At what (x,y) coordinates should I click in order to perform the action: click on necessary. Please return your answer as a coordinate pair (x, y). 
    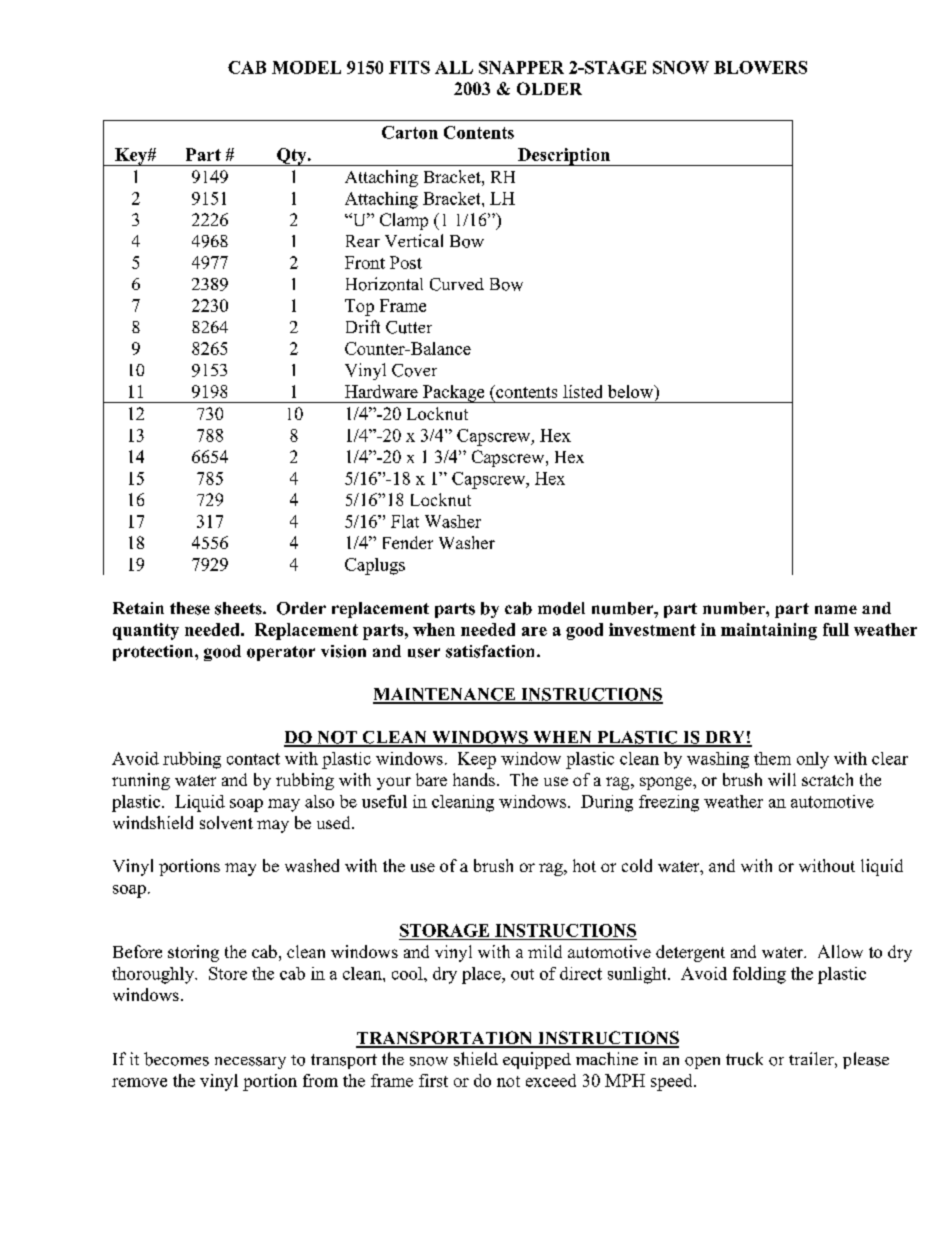
    Looking at the image, I should click on (250, 1063).
